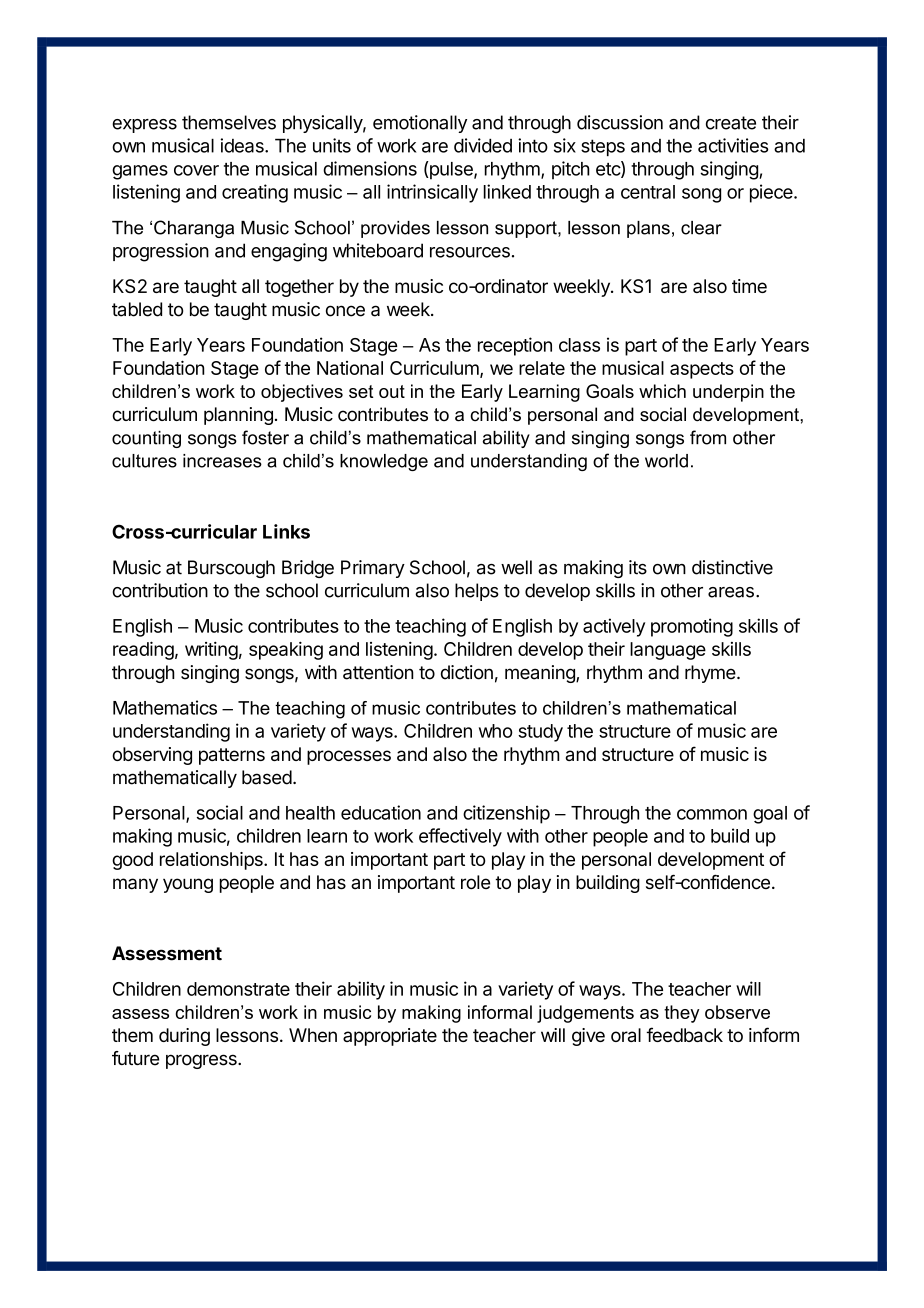  Describe the element at coordinates (390, 1037) in the image. I see `appropriate` at that location.
